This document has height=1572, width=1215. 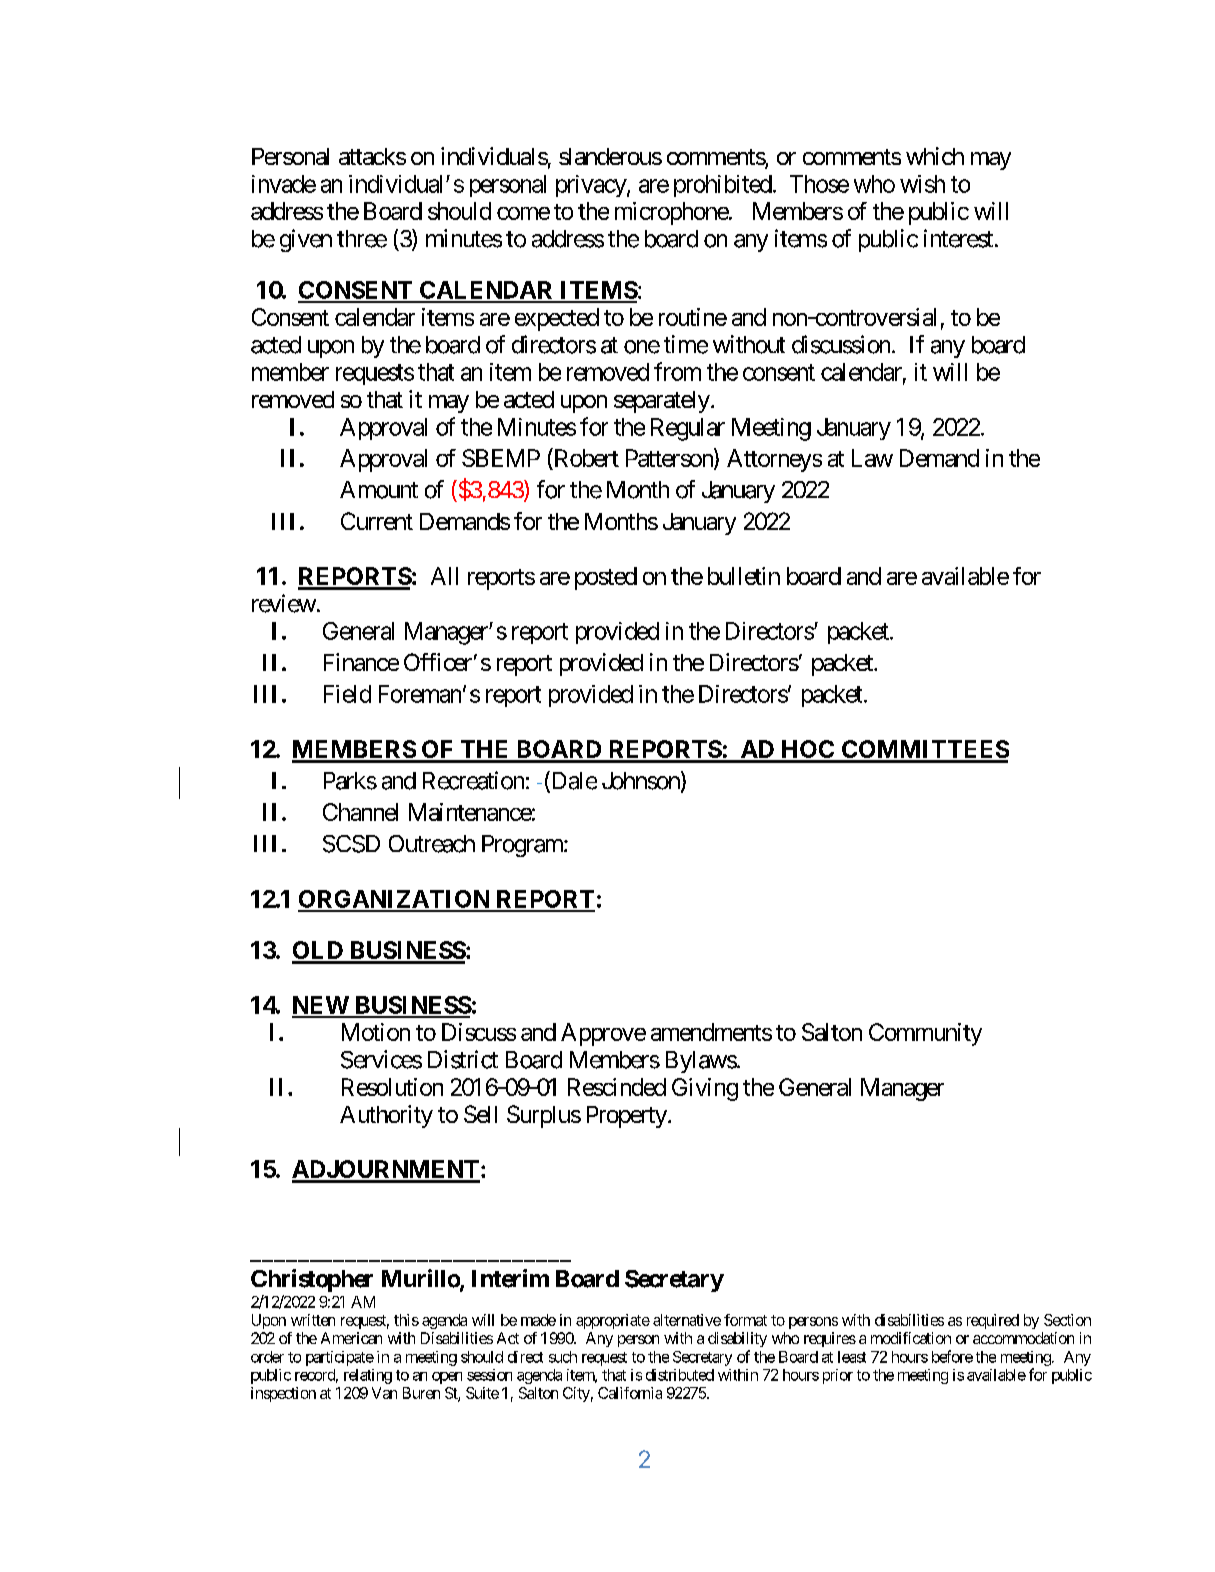 What do you see at coordinates (688, 429) in the document?
I see `Regular` at bounding box center [688, 429].
